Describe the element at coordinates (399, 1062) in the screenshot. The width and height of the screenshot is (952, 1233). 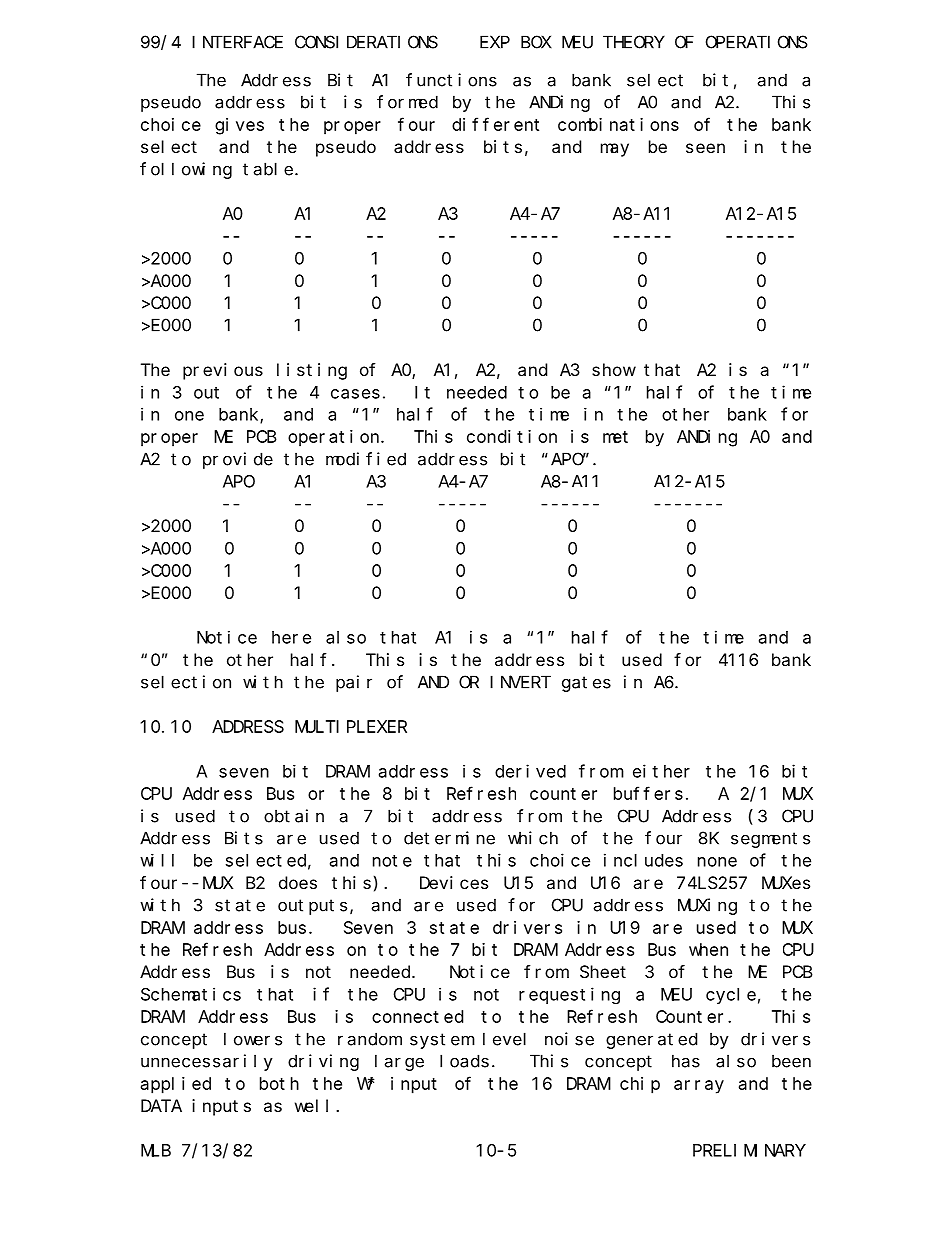
I see `large` at that location.
